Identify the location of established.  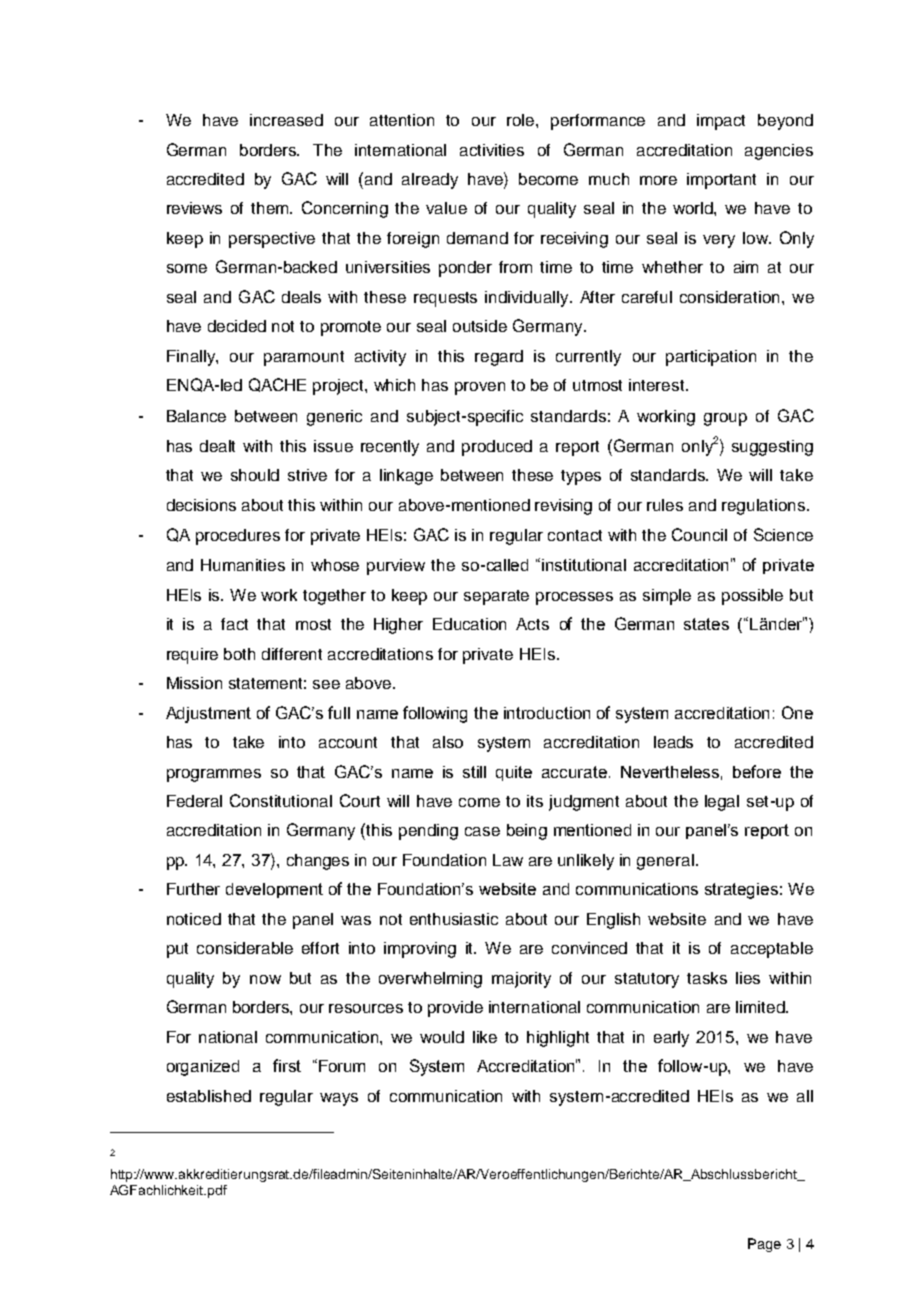
(209, 1096).
